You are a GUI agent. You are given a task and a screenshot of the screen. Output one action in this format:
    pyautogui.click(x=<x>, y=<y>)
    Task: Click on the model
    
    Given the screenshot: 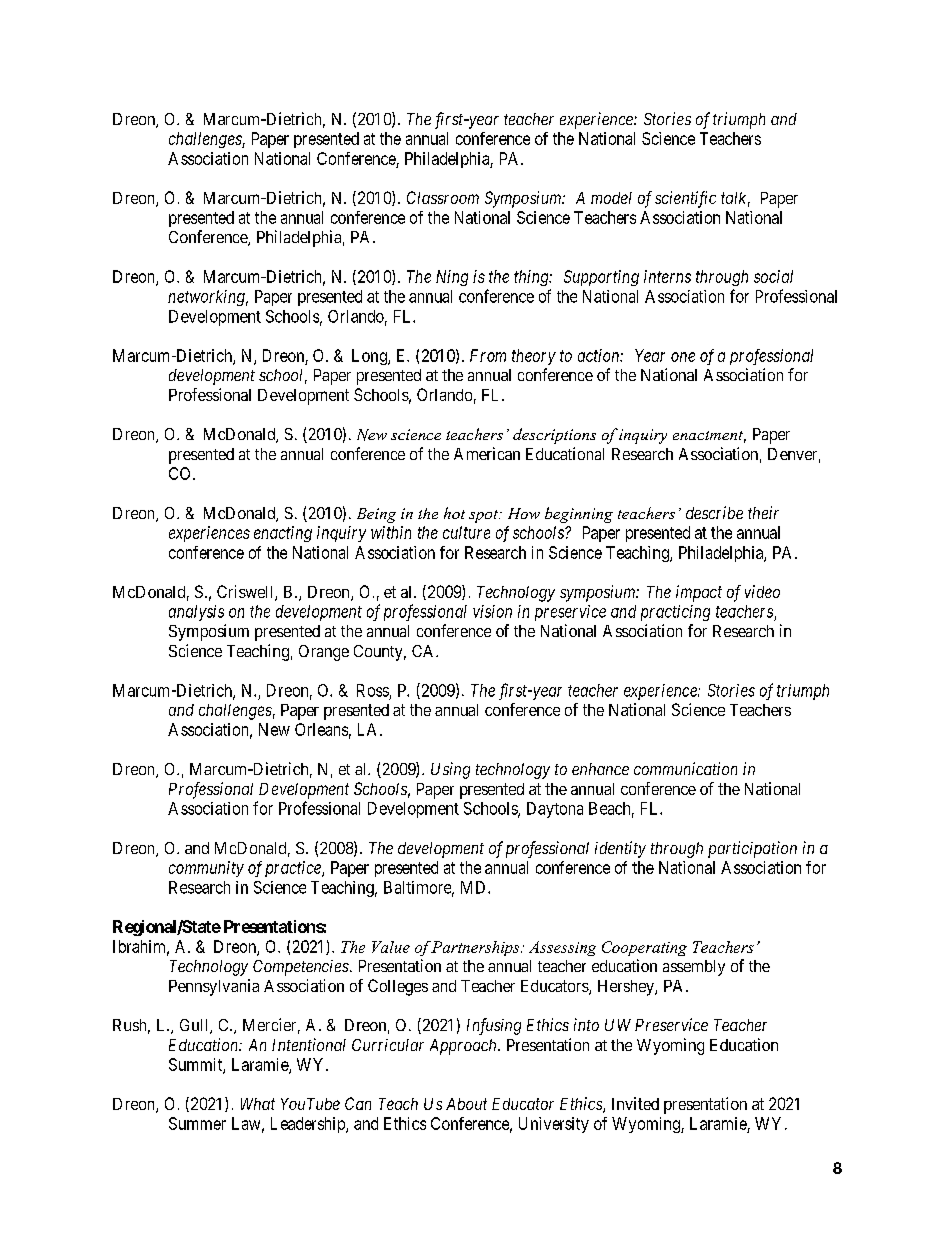 What is the action you would take?
    pyautogui.click(x=611, y=198)
